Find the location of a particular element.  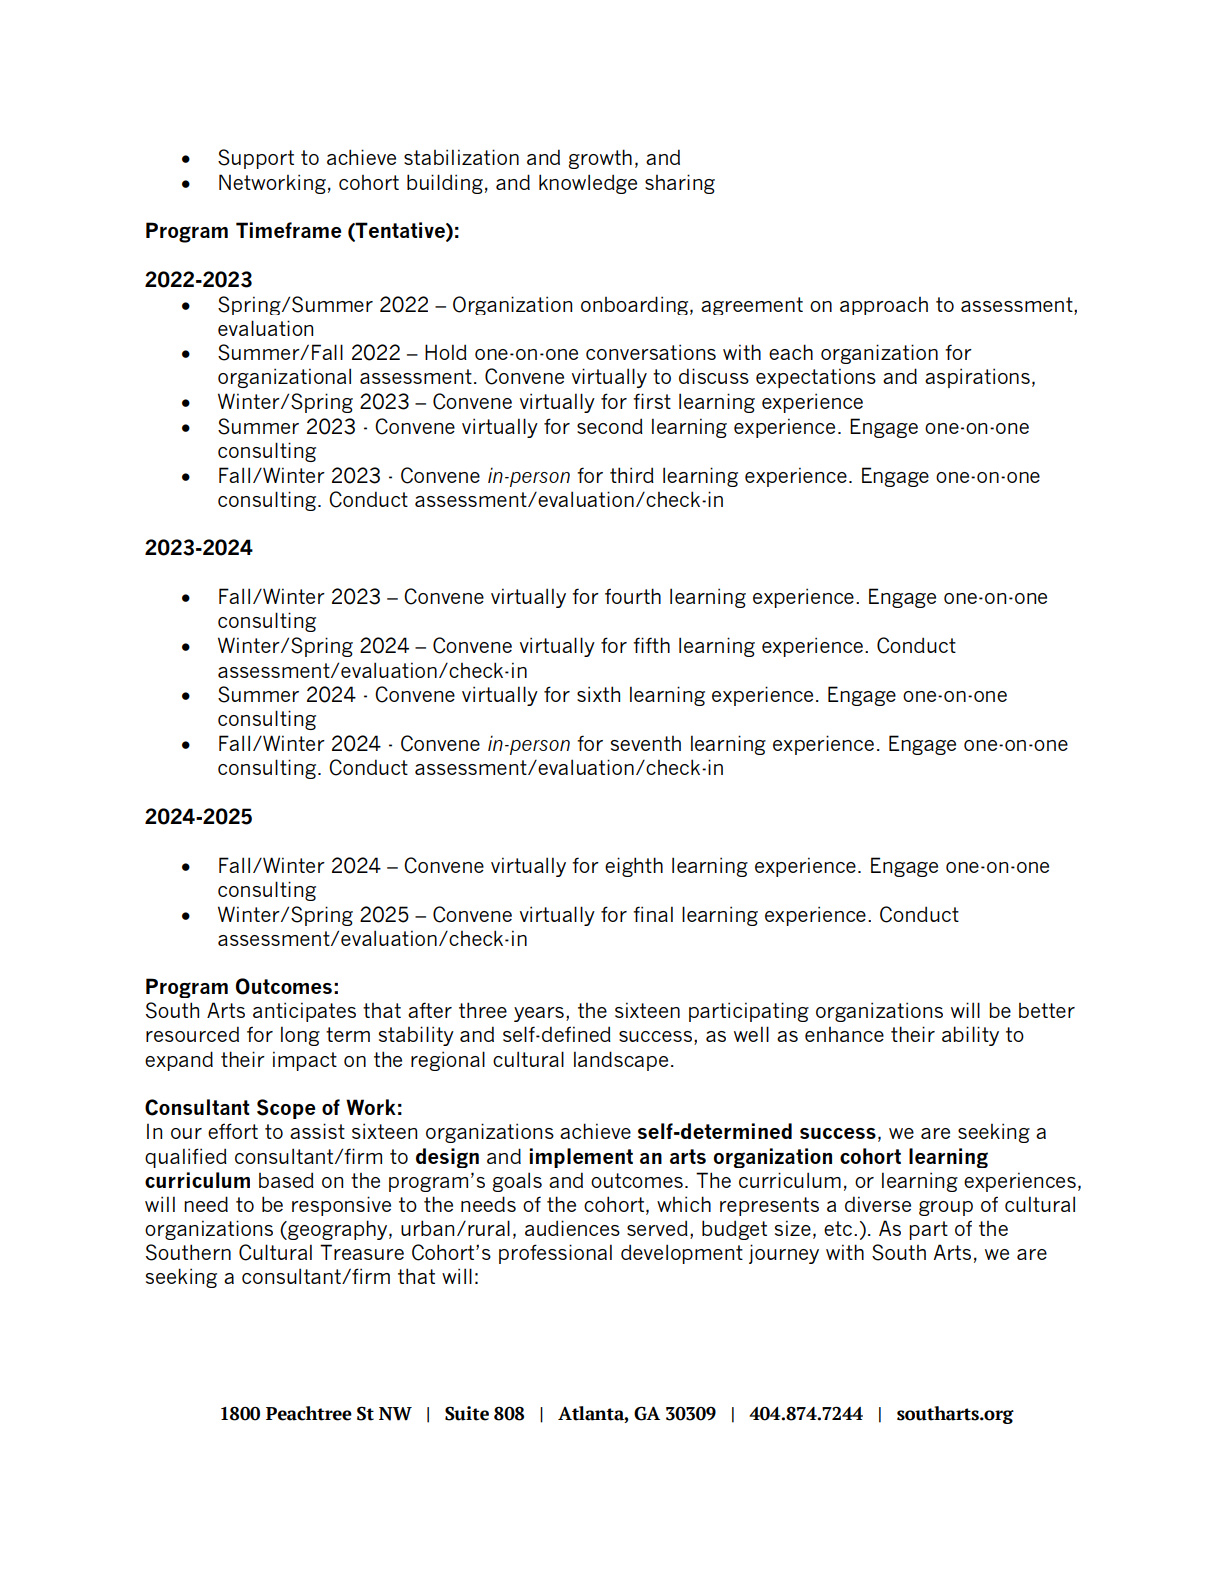

approach is located at coordinates (884, 306).
